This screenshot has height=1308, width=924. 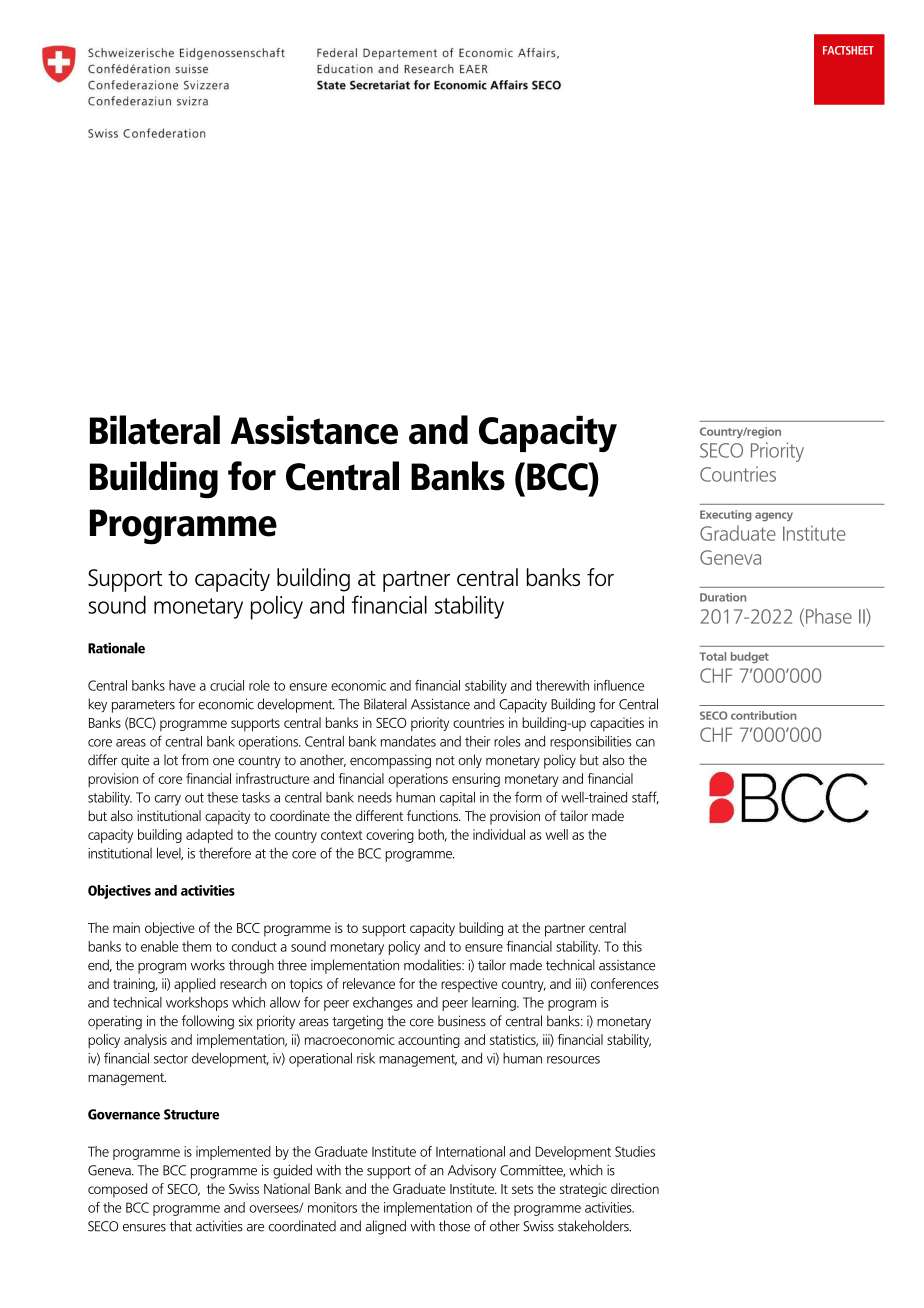 What do you see at coordinates (181, 1226) in the screenshot?
I see `that` at bounding box center [181, 1226].
